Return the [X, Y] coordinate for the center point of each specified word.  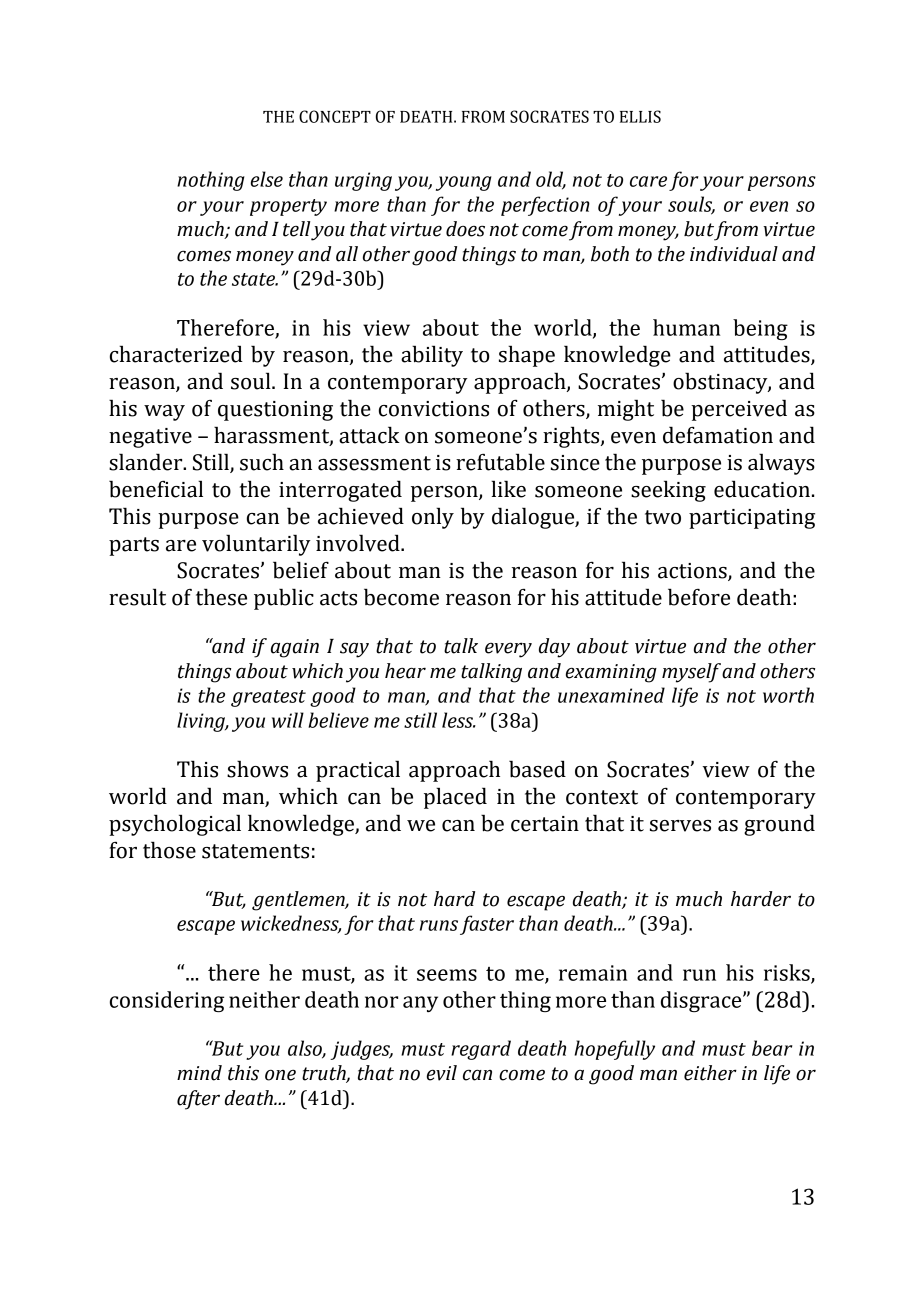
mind [199, 1073]
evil [442, 1073]
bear [772, 1048]
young [464, 183]
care [648, 181]
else [267, 179]
